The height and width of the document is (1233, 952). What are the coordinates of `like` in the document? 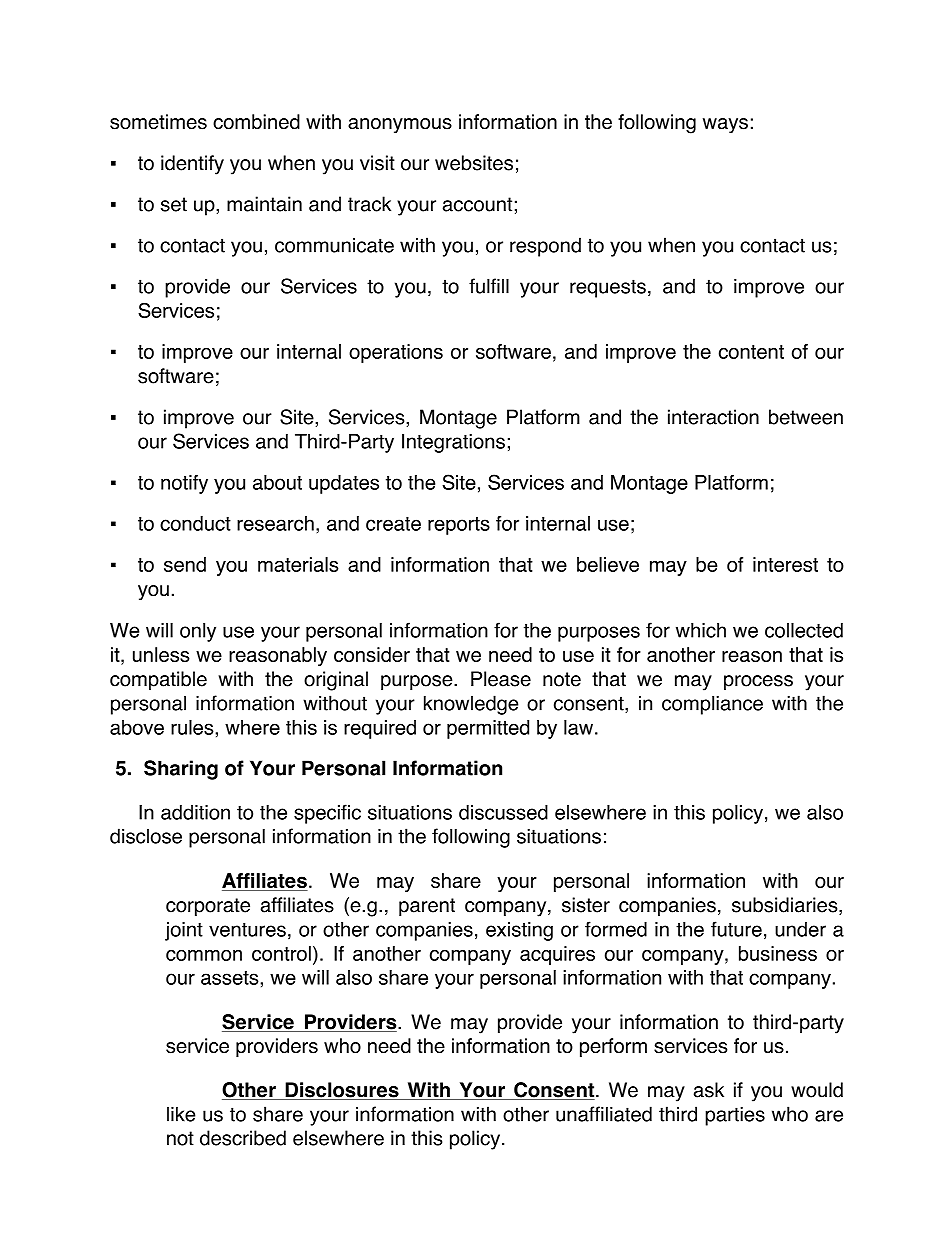 It's located at (181, 1114).
